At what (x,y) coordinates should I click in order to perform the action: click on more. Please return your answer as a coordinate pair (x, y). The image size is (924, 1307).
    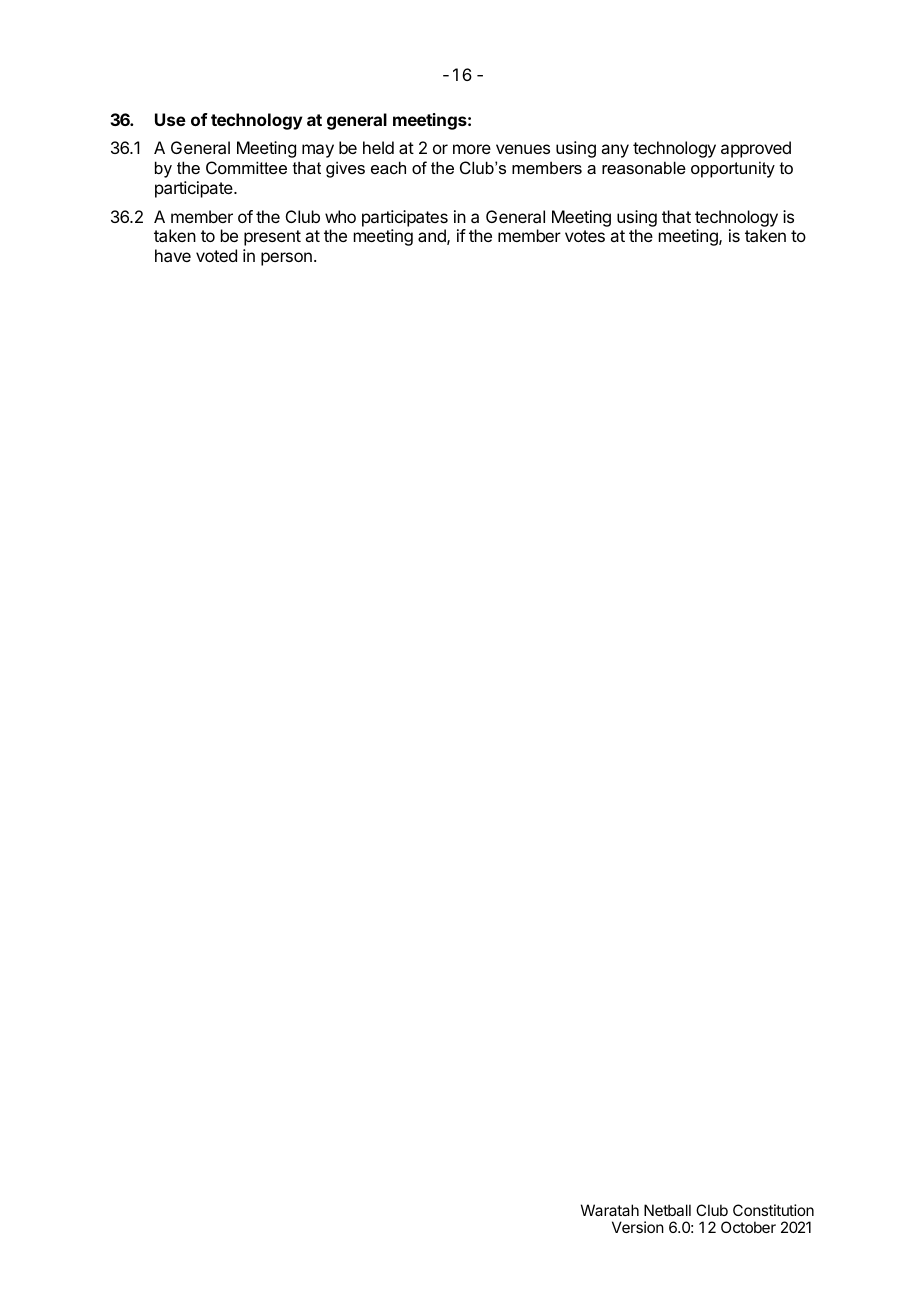
    Looking at the image, I should click on (472, 149).
